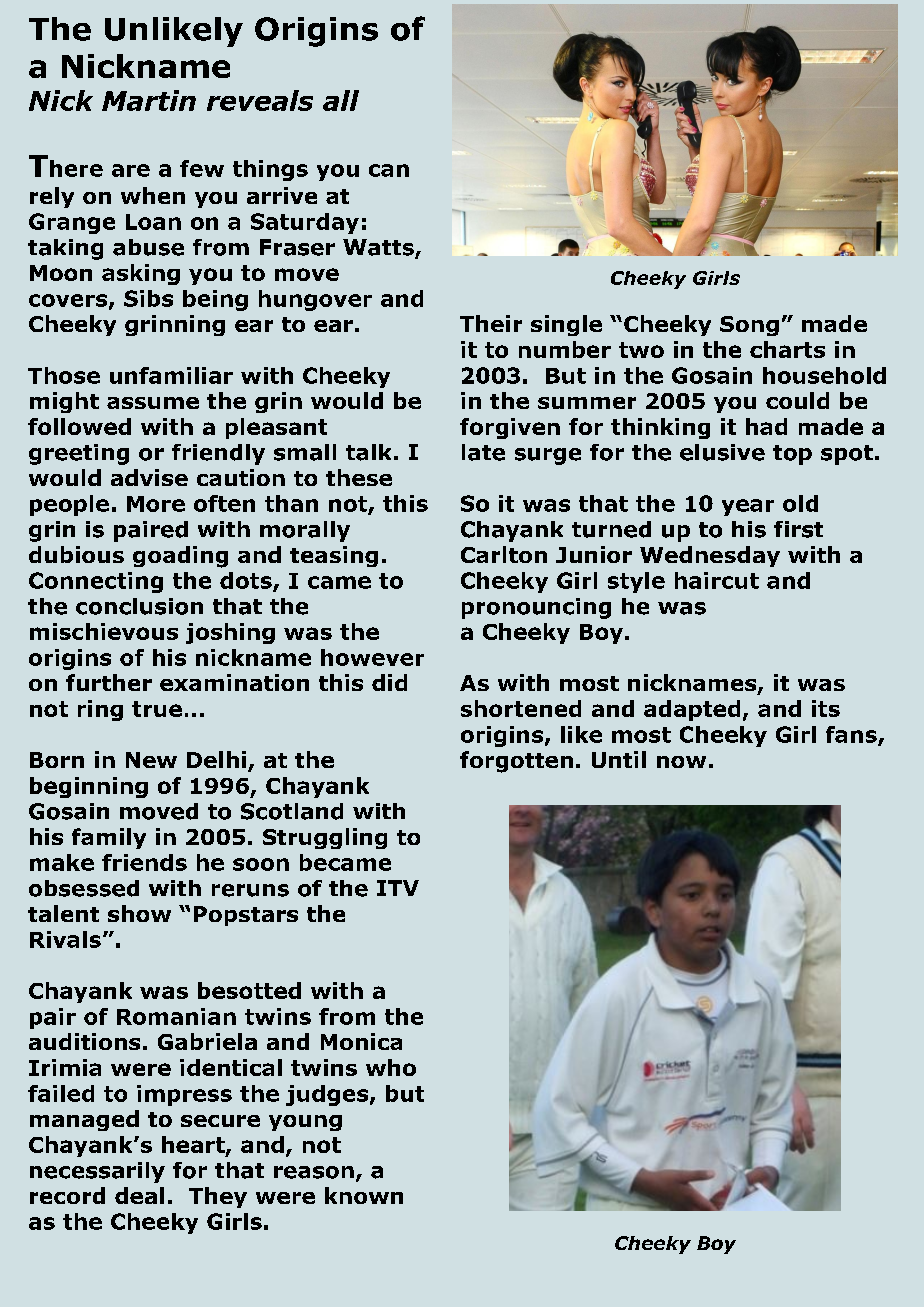 The width and height of the image is (924, 1307). I want to click on family, so click(109, 838).
